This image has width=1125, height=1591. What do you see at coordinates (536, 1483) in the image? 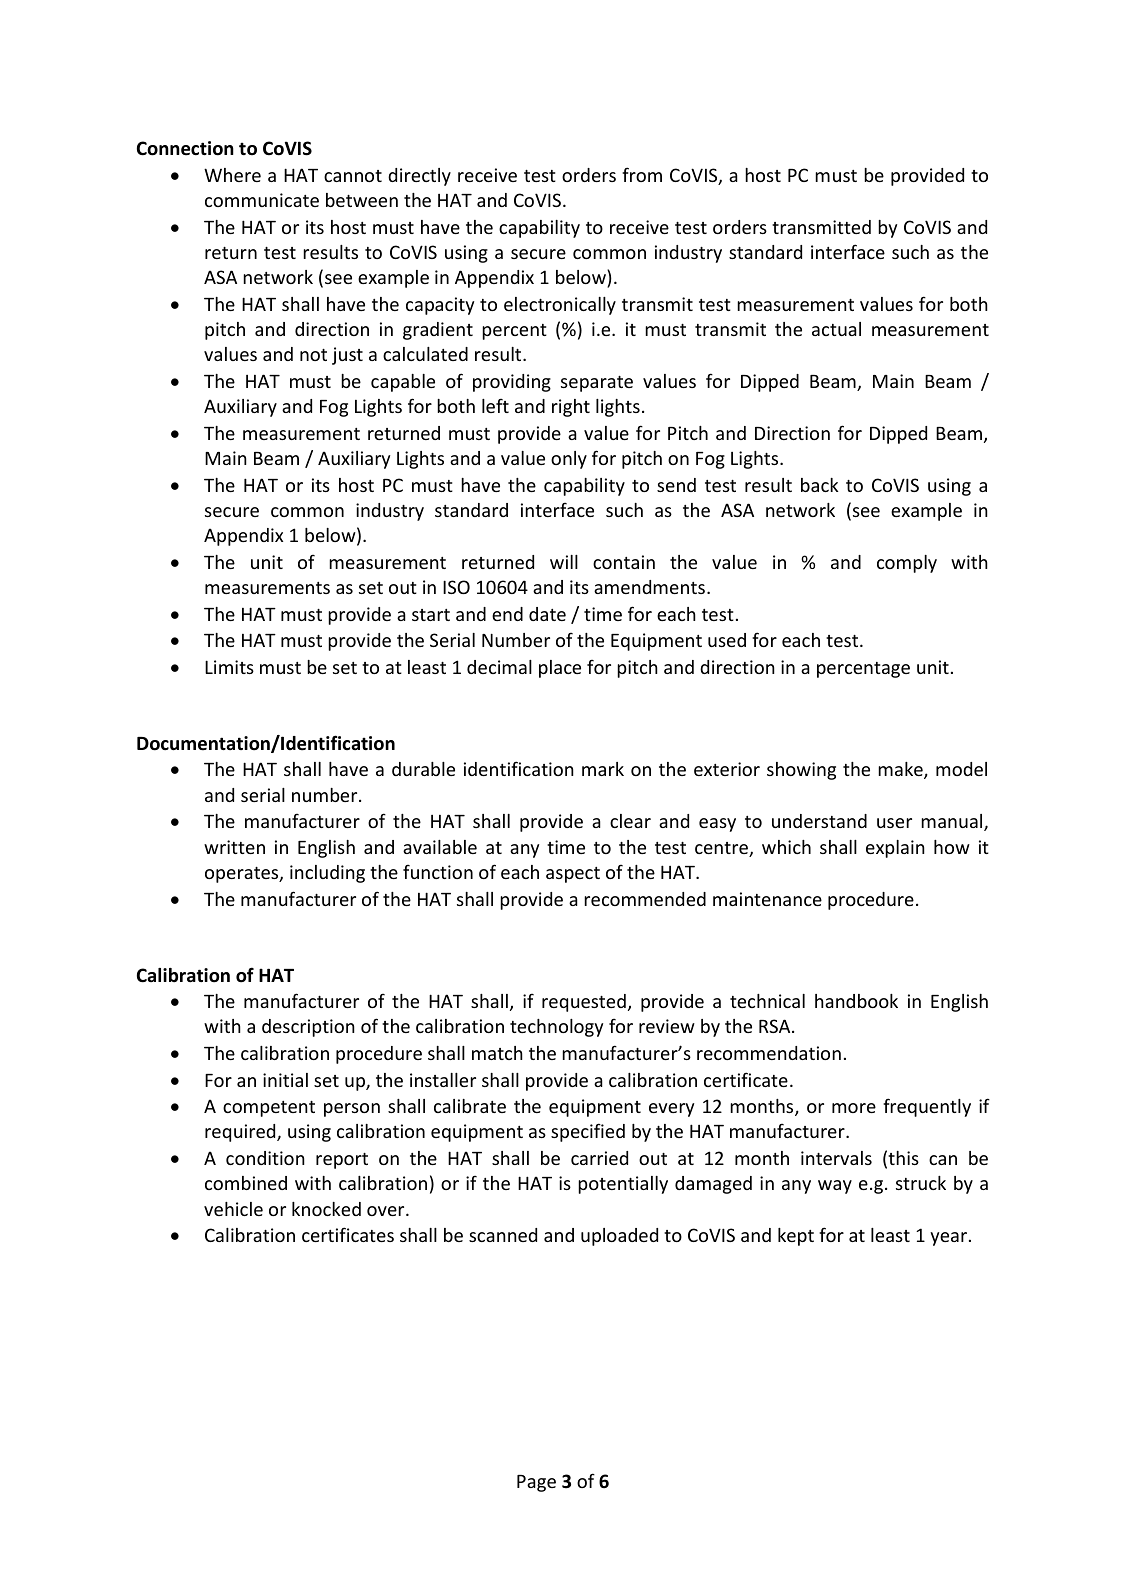
I see `Page` at bounding box center [536, 1483].
